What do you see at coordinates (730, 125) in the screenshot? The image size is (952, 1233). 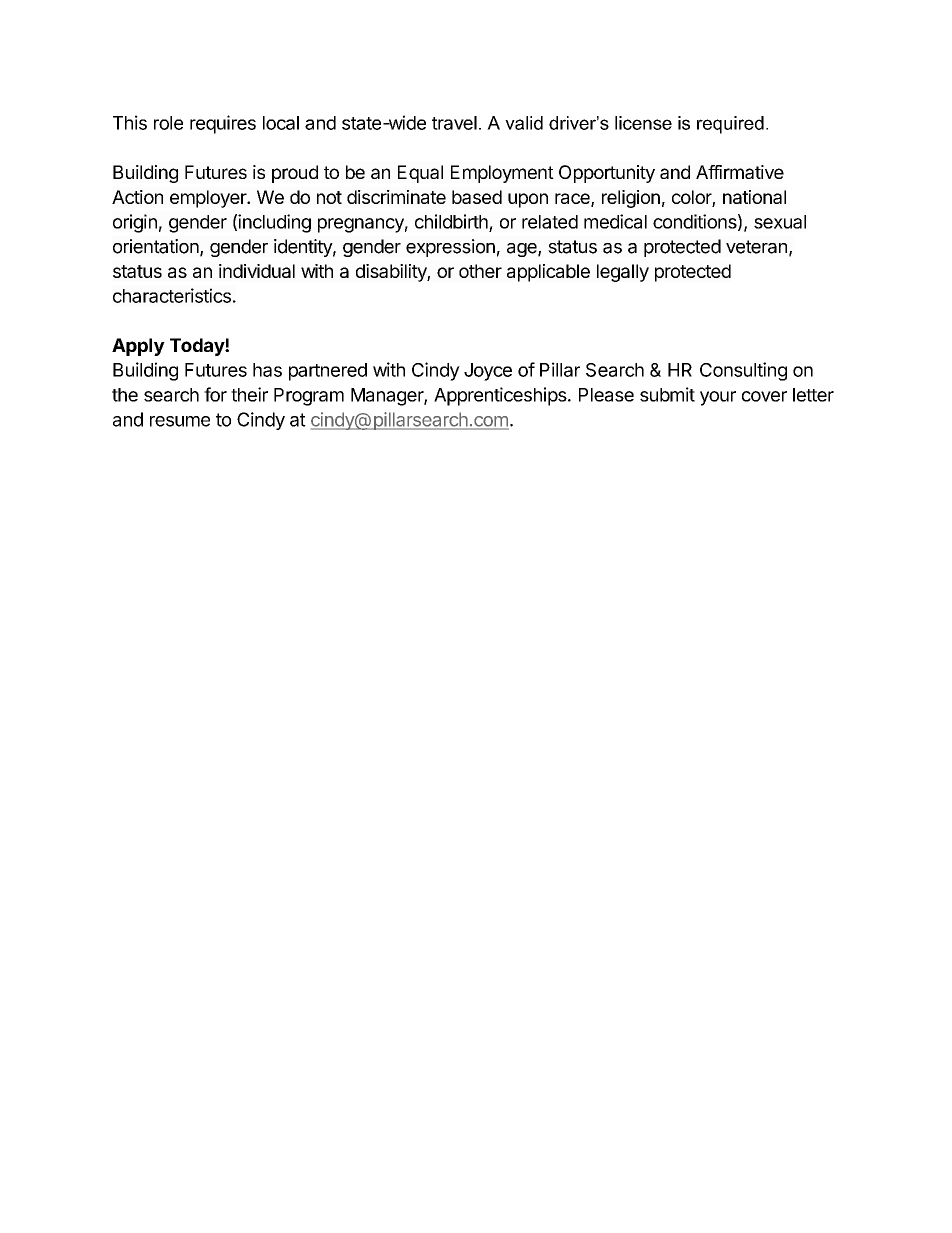 I see `required` at bounding box center [730, 125].
